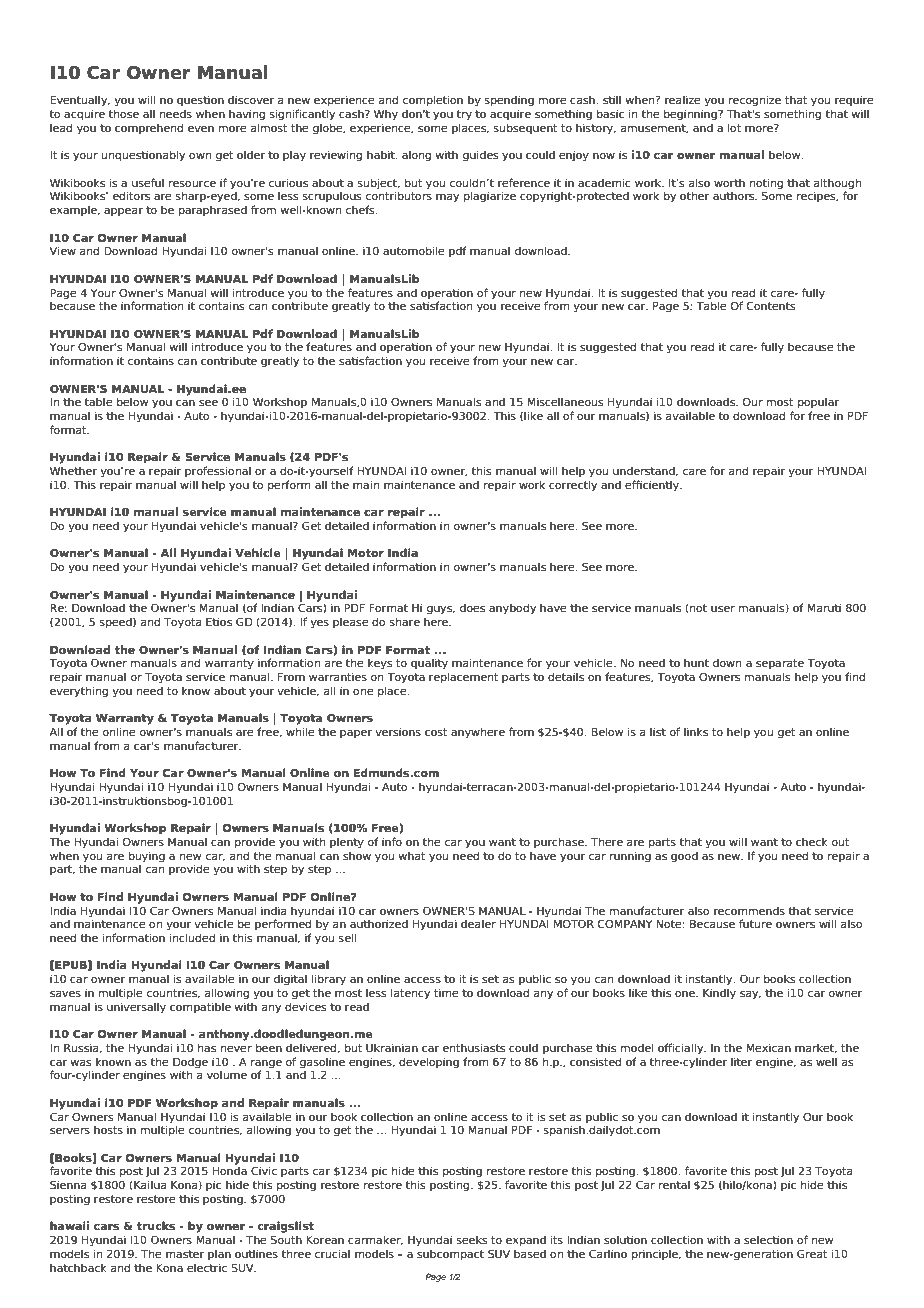  What do you see at coordinates (411, 855) in the image?
I see `what` at bounding box center [411, 855].
